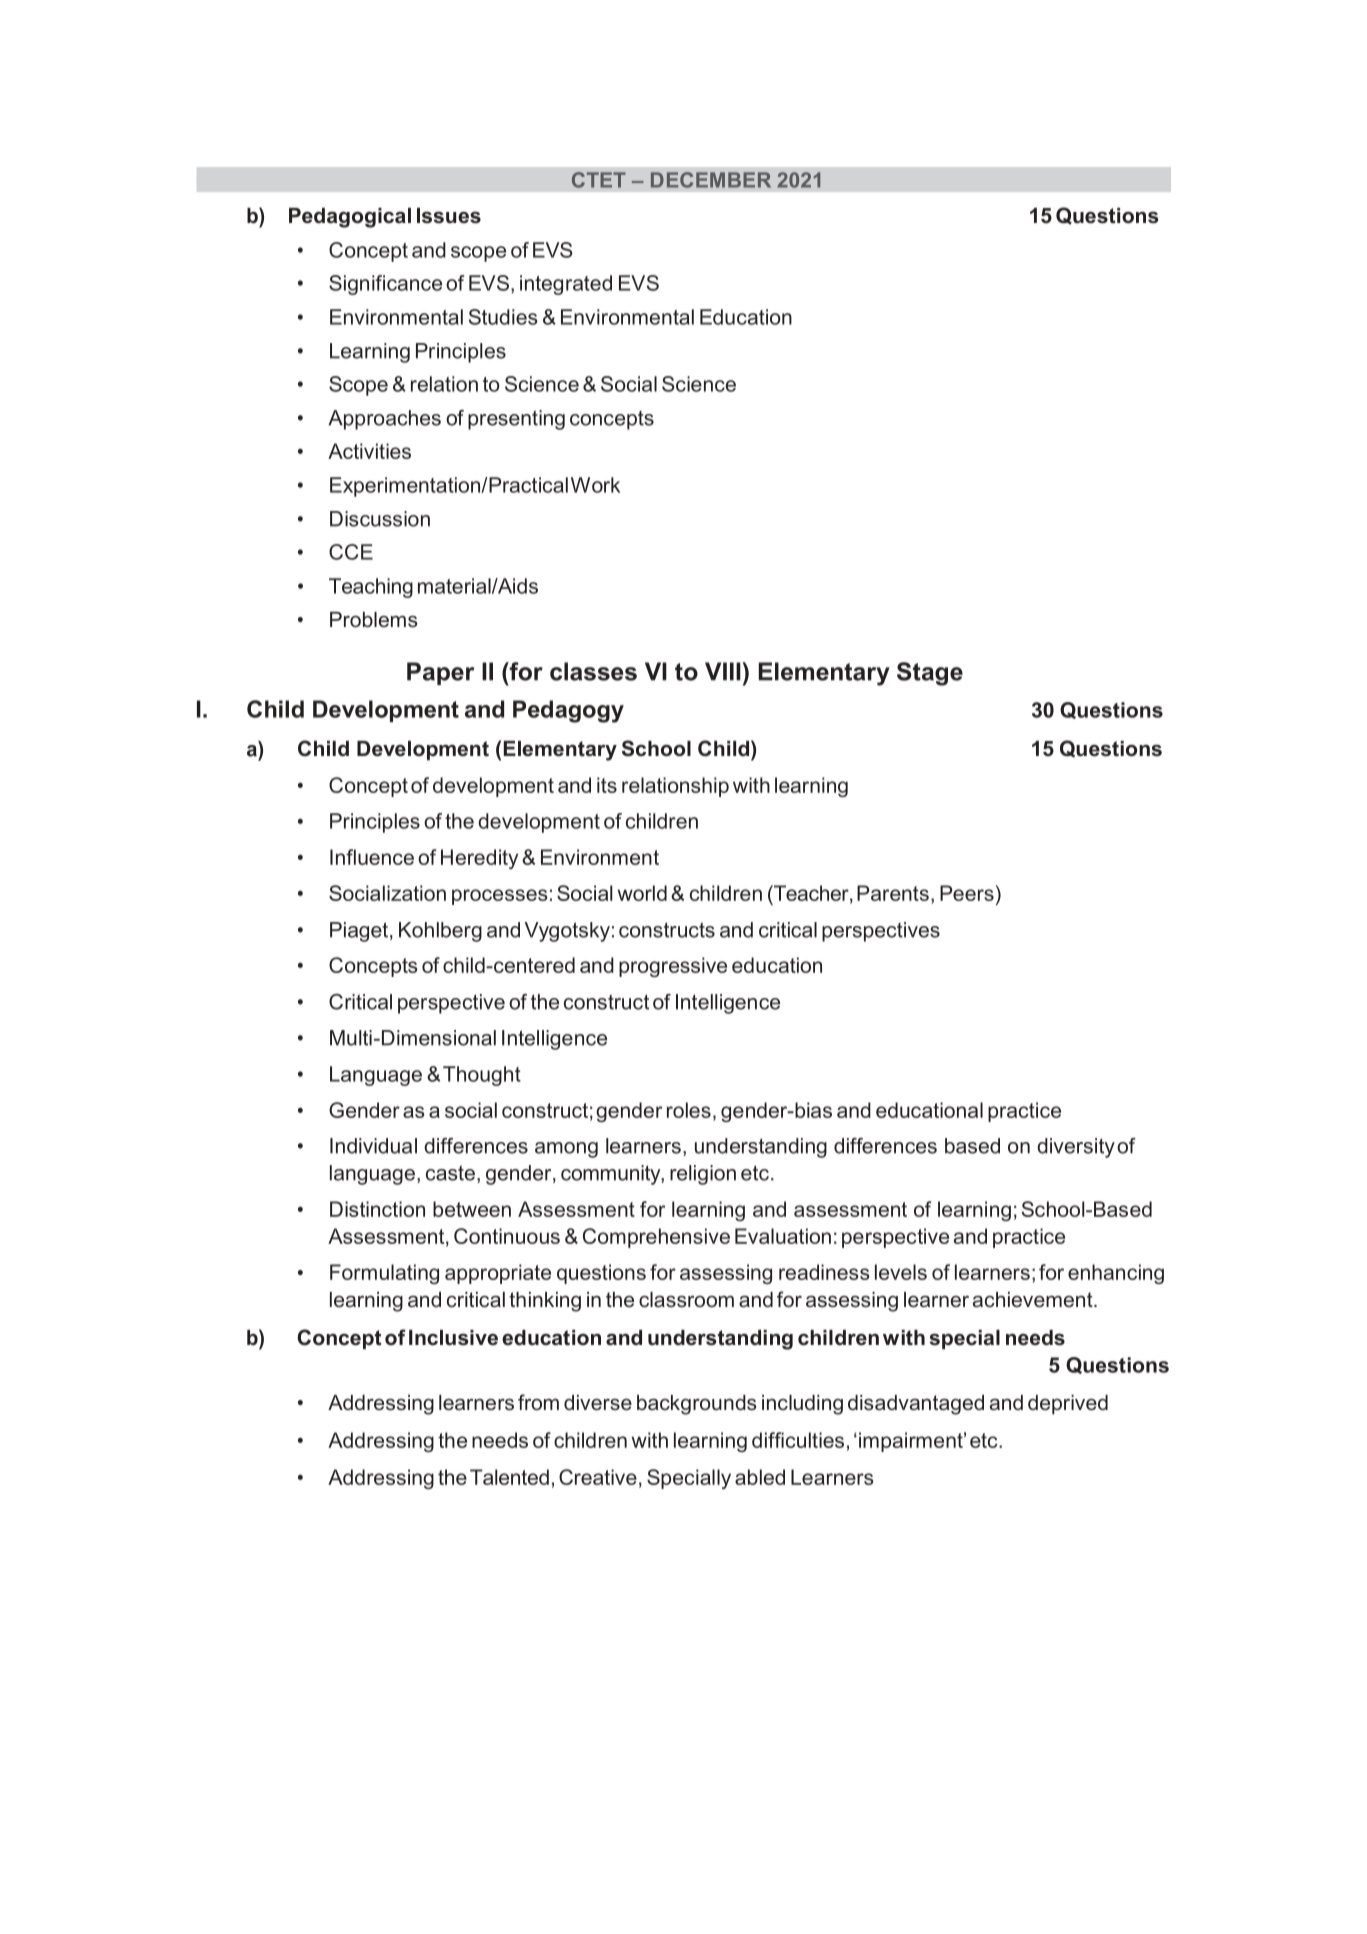  What do you see at coordinates (697, 1405) in the screenshot?
I see `backgrounds` at bounding box center [697, 1405].
